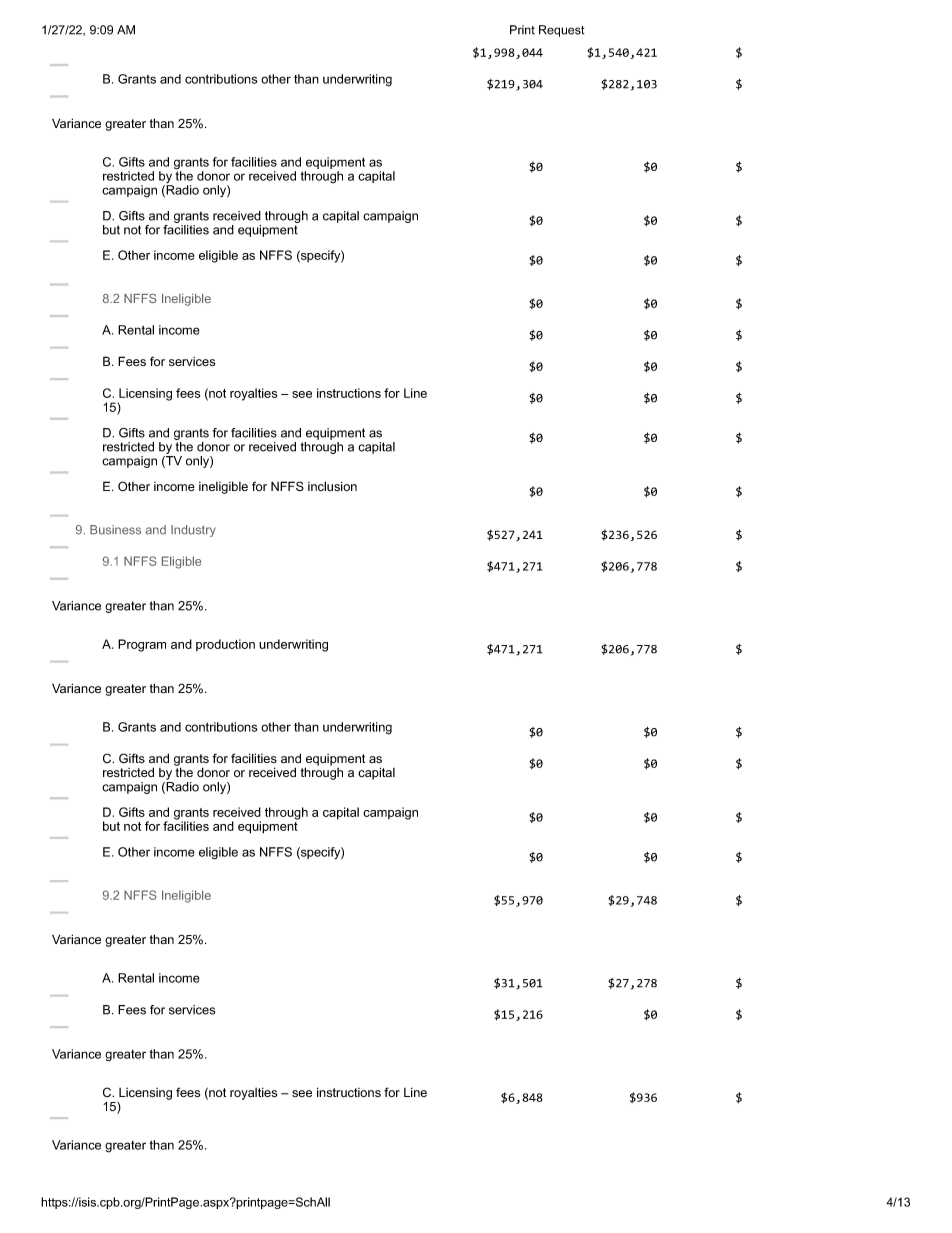 The height and width of the page is (1233, 952). What do you see at coordinates (561, 31) in the page?
I see `Request` at bounding box center [561, 31].
